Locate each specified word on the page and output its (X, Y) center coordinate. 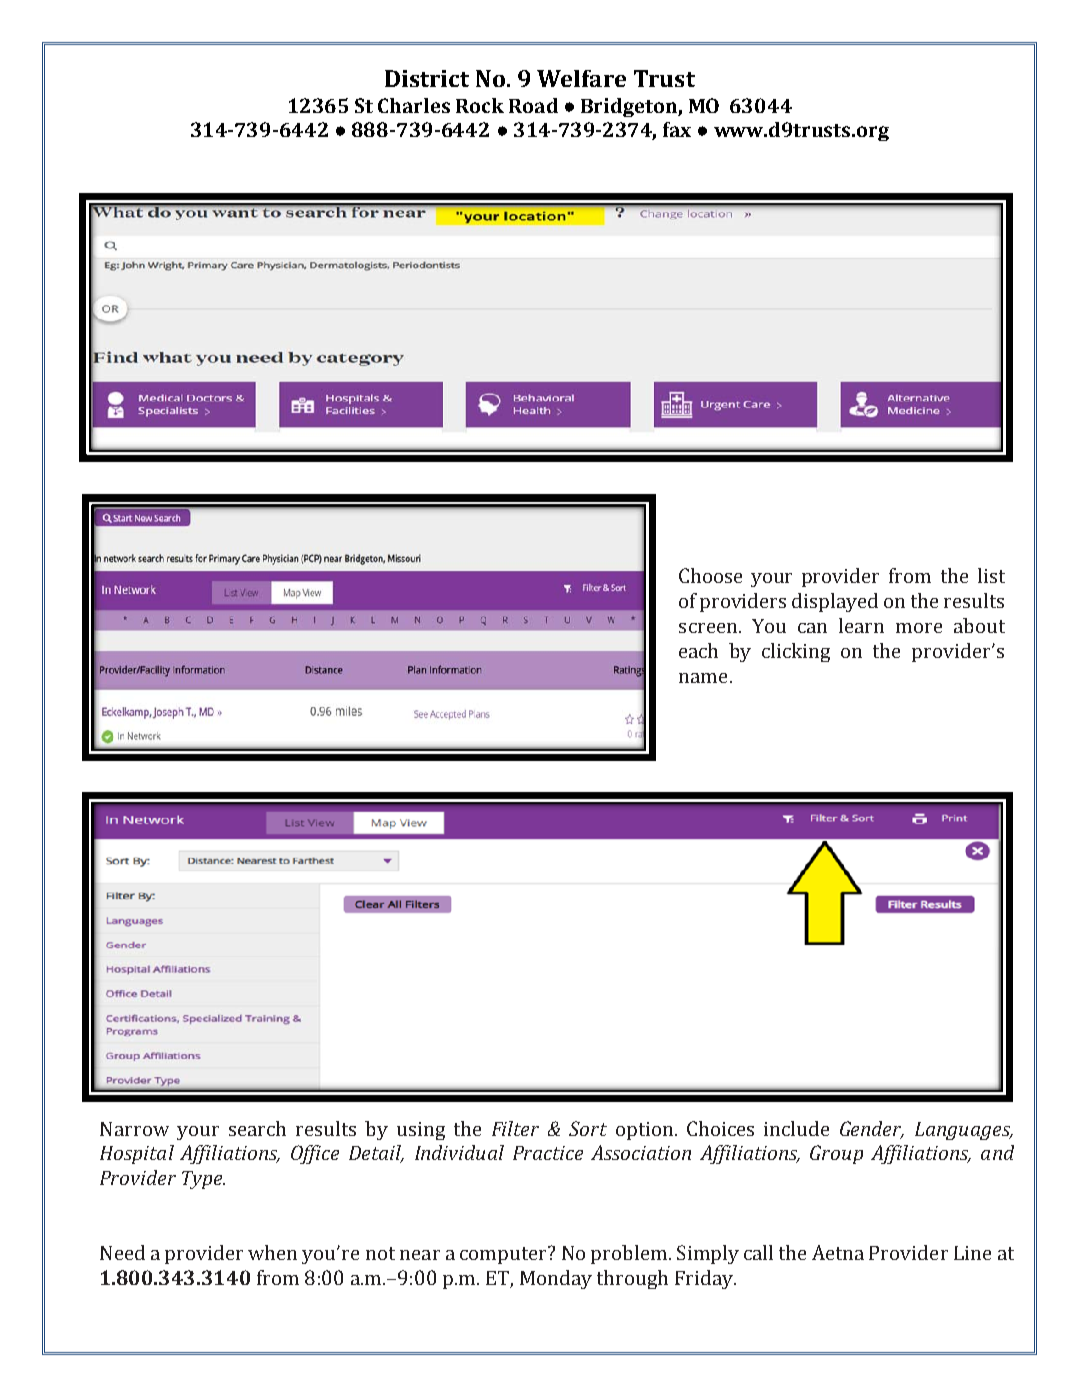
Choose (710, 575)
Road (533, 105)
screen (709, 628)
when (272, 1252)
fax (677, 129)
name (703, 678)
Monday (556, 1279)
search (257, 1128)
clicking (796, 652)
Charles (414, 105)
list (991, 575)
